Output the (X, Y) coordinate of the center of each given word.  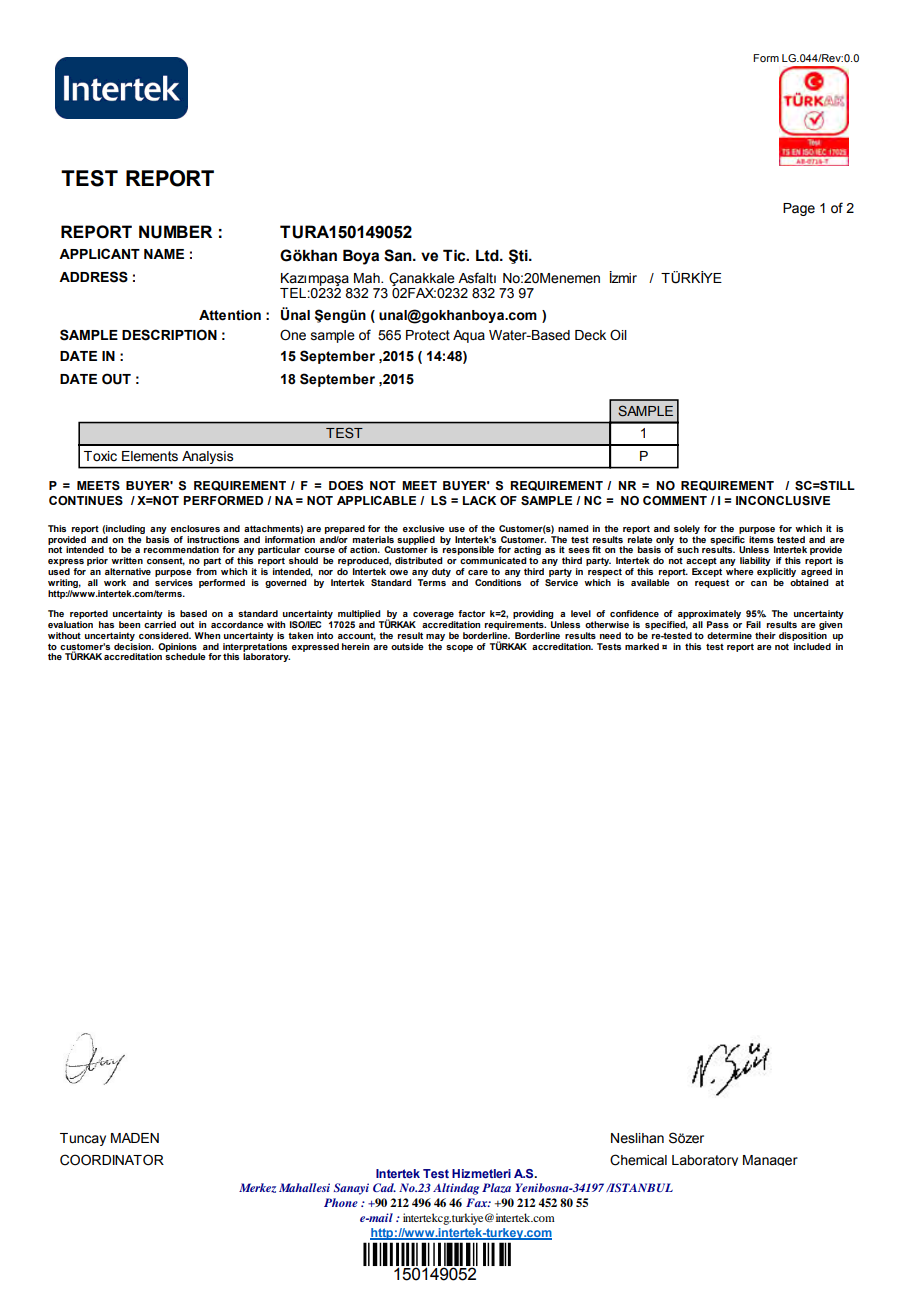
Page (799, 209)
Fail (753, 624)
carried (160, 624)
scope (459, 648)
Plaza (496, 1188)
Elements (150, 456)
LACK (479, 500)
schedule (185, 655)
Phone (341, 1202)
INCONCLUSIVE (783, 501)
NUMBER (175, 232)
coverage (434, 617)
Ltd (488, 255)
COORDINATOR (112, 1160)
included (812, 646)
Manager (770, 1160)
